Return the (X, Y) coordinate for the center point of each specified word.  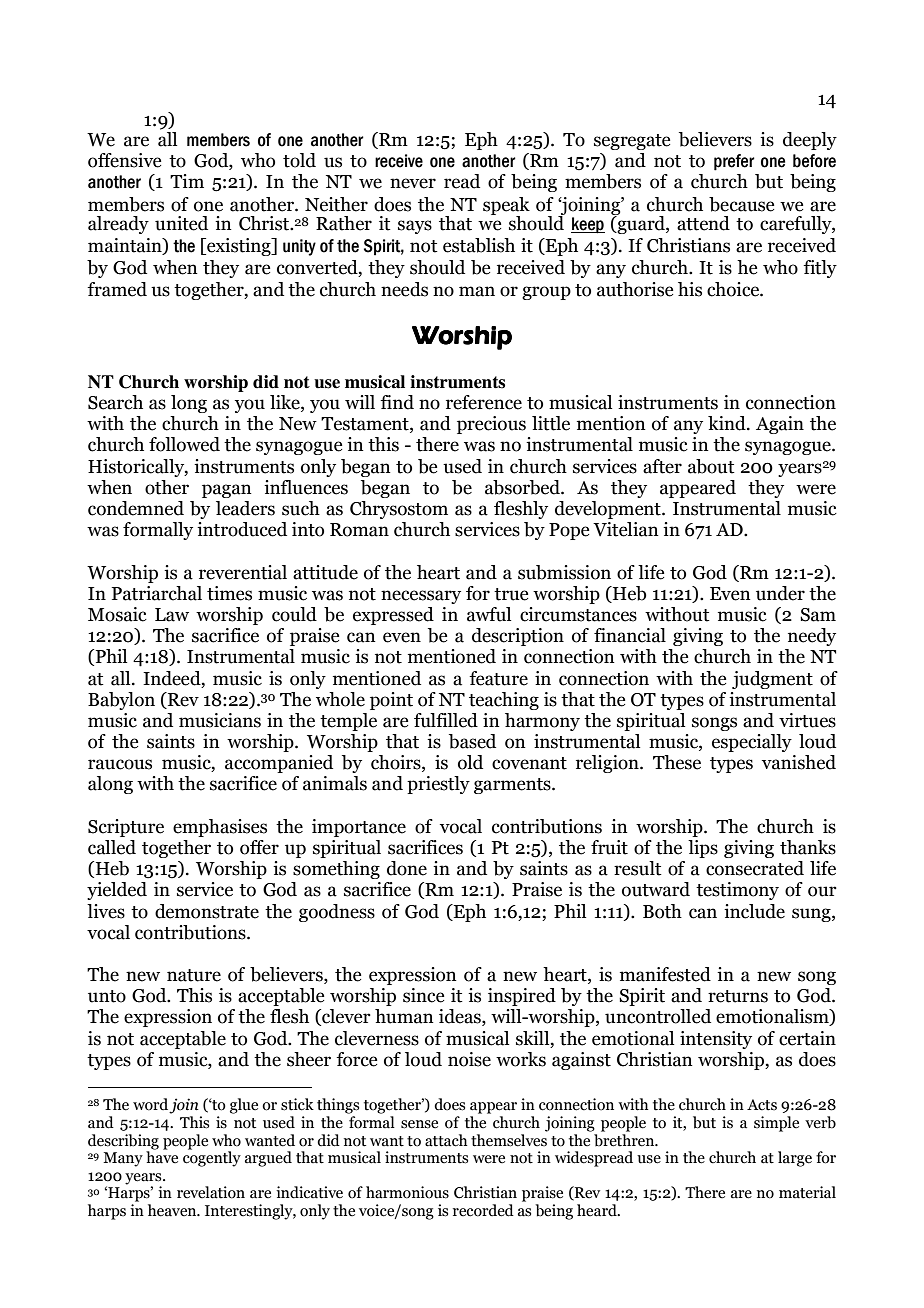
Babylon (121, 701)
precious (491, 425)
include (754, 911)
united (181, 223)
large (795, 1159)
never (413, 183)
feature (498, 678)
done (407, 868)
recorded (483, 1210)
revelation (211, 1192)
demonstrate (207, 911)
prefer (734, 162)
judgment (772, 680)
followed (184, 444)
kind (728, 423)
